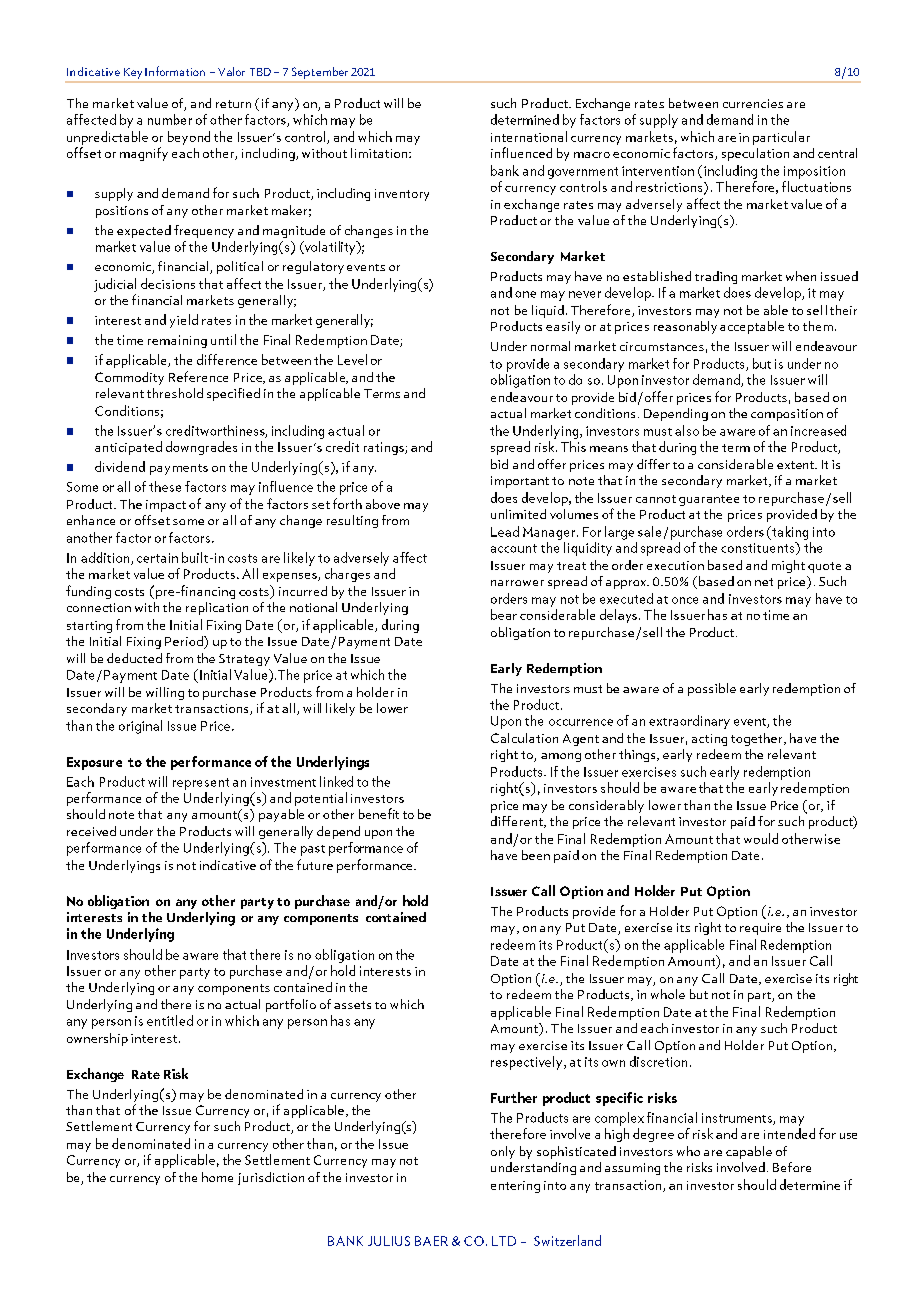  What do you see at coordinates (792, 1167) in the document?
I see `Before` at bounding box center [792, 1167].
